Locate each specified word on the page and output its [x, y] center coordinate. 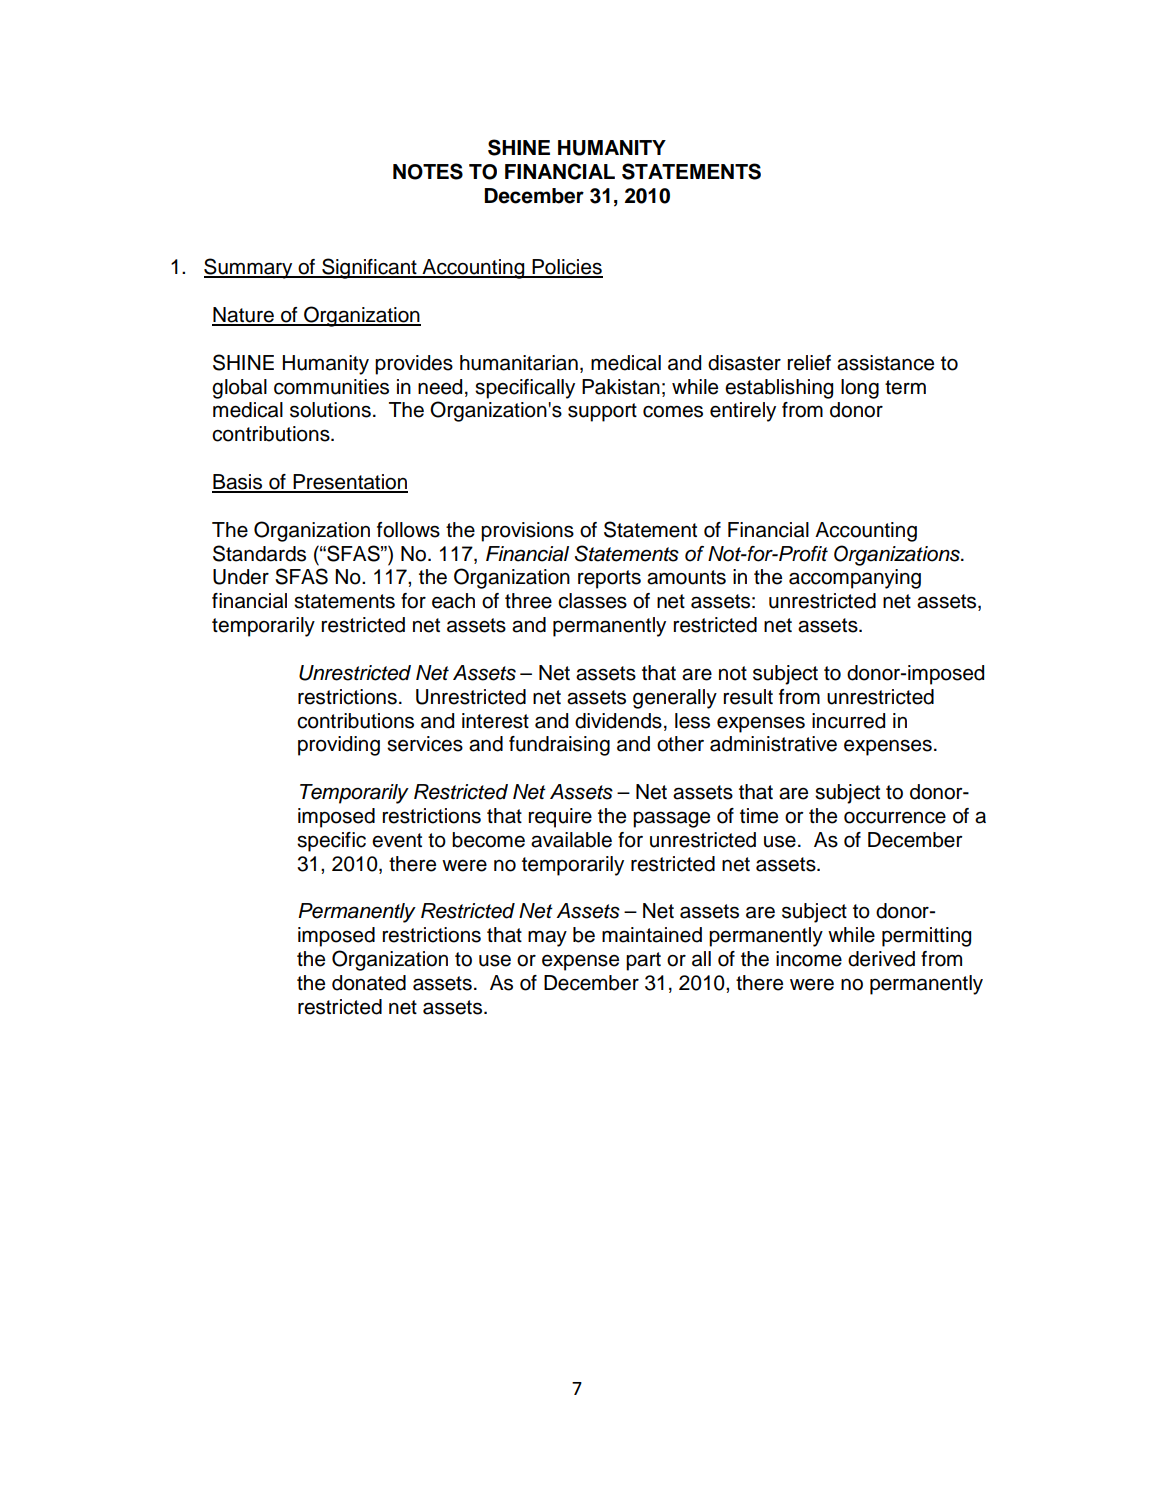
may [547, 938]
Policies [566, 268]
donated [369, 983]
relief [809, 363]
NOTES [428, 171]
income [809, 959]
